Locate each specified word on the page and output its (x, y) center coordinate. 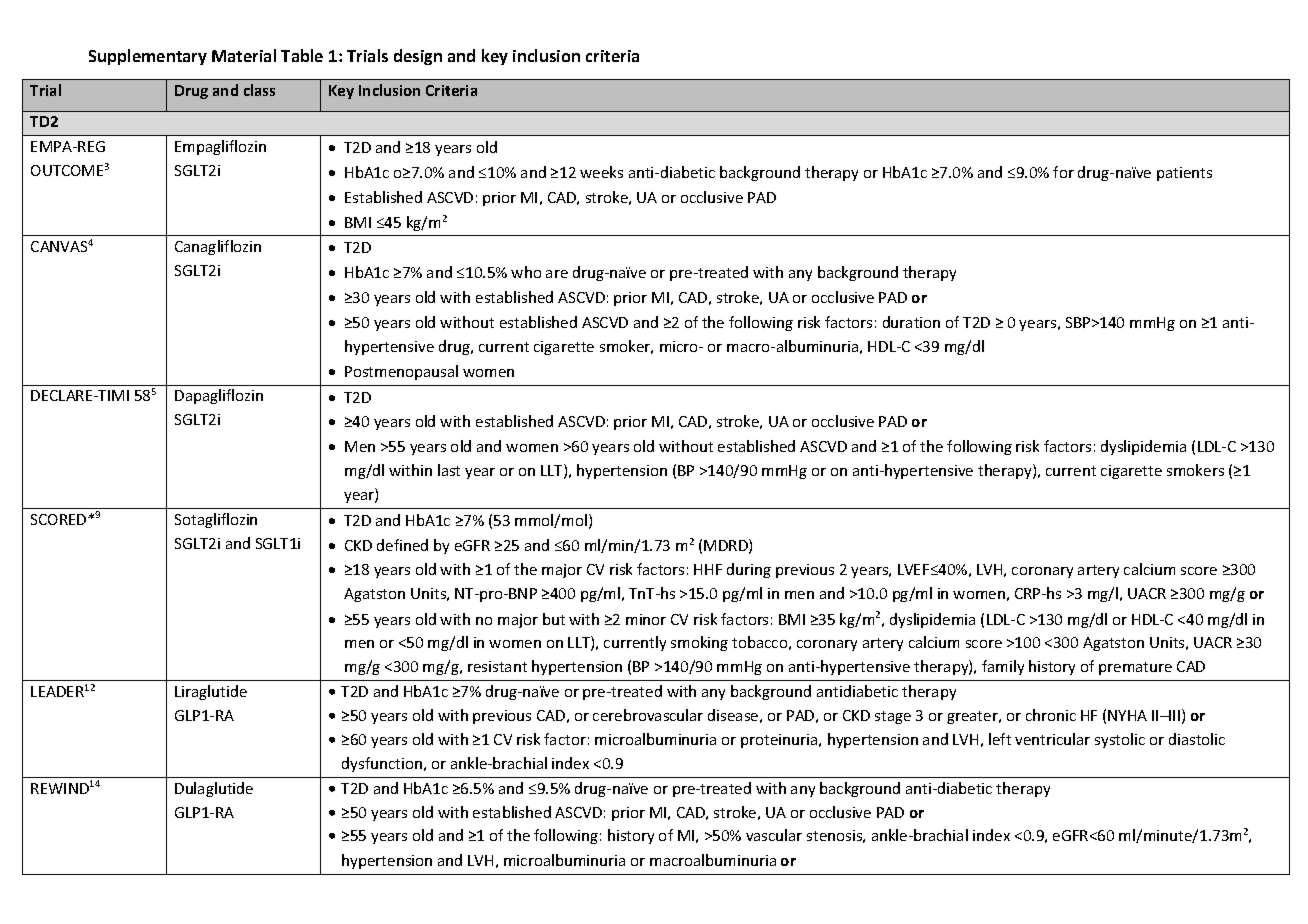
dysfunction (382, 764)
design (418, 57)
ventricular (1052, 739)
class (259, 90)
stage (893, 717)
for (1063, 172)
